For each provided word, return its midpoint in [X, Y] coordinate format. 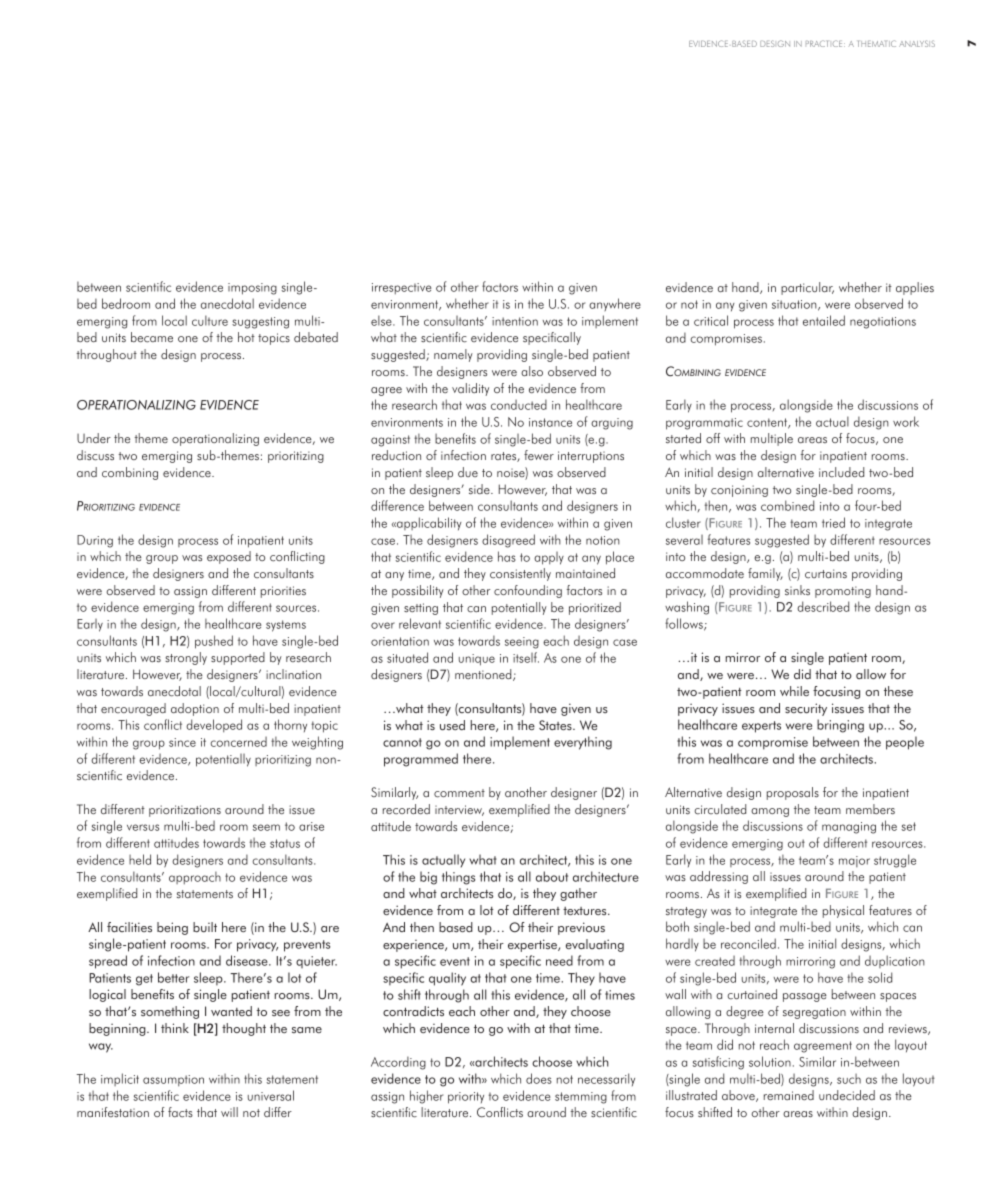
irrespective [401, 288]
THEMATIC [877, 43]
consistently [520, 574]
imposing [252, 289]
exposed [229, 557]
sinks [797, 590]
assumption [173, 1080]
